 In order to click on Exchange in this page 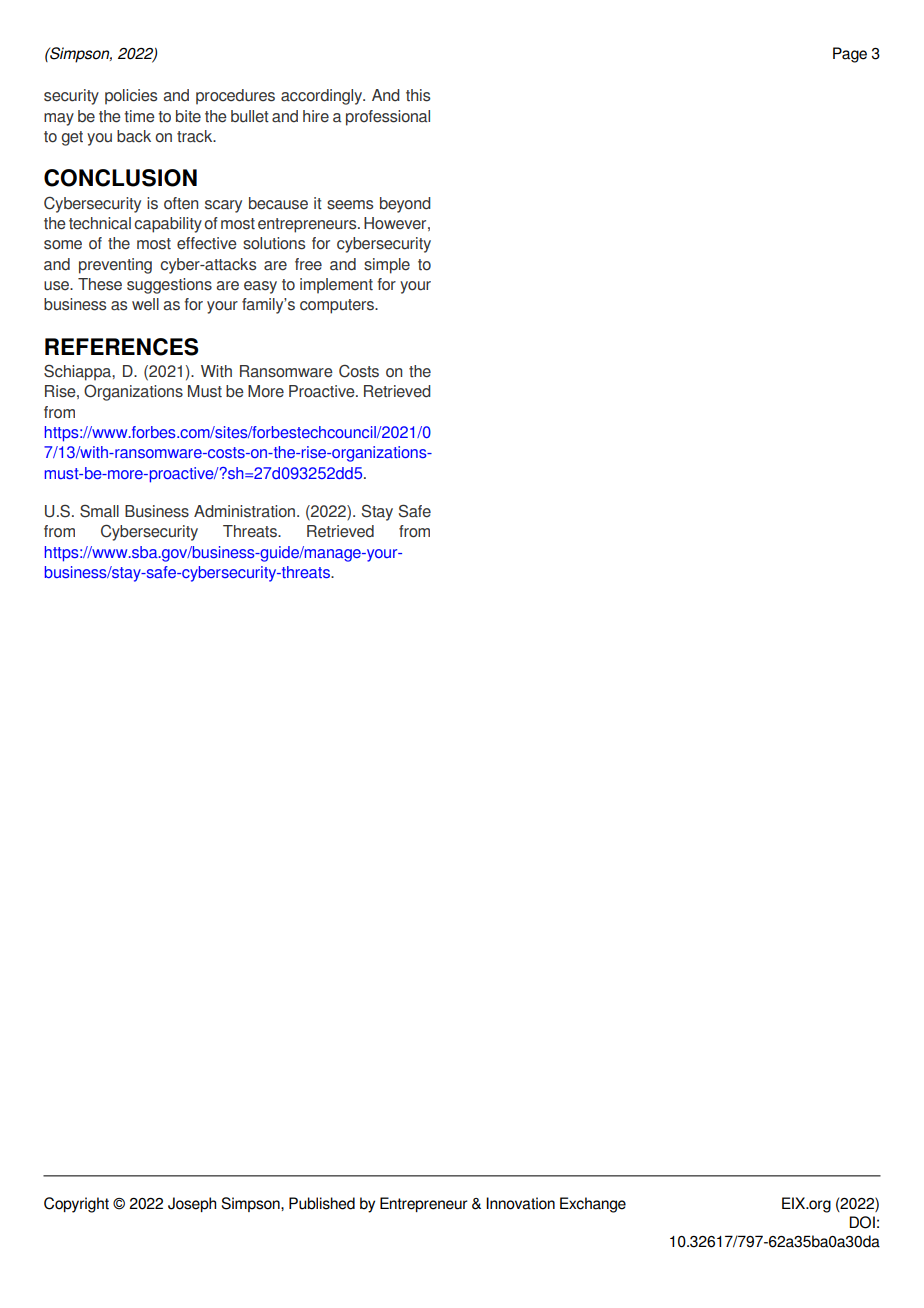, I will do `click(593, 1205)`.
